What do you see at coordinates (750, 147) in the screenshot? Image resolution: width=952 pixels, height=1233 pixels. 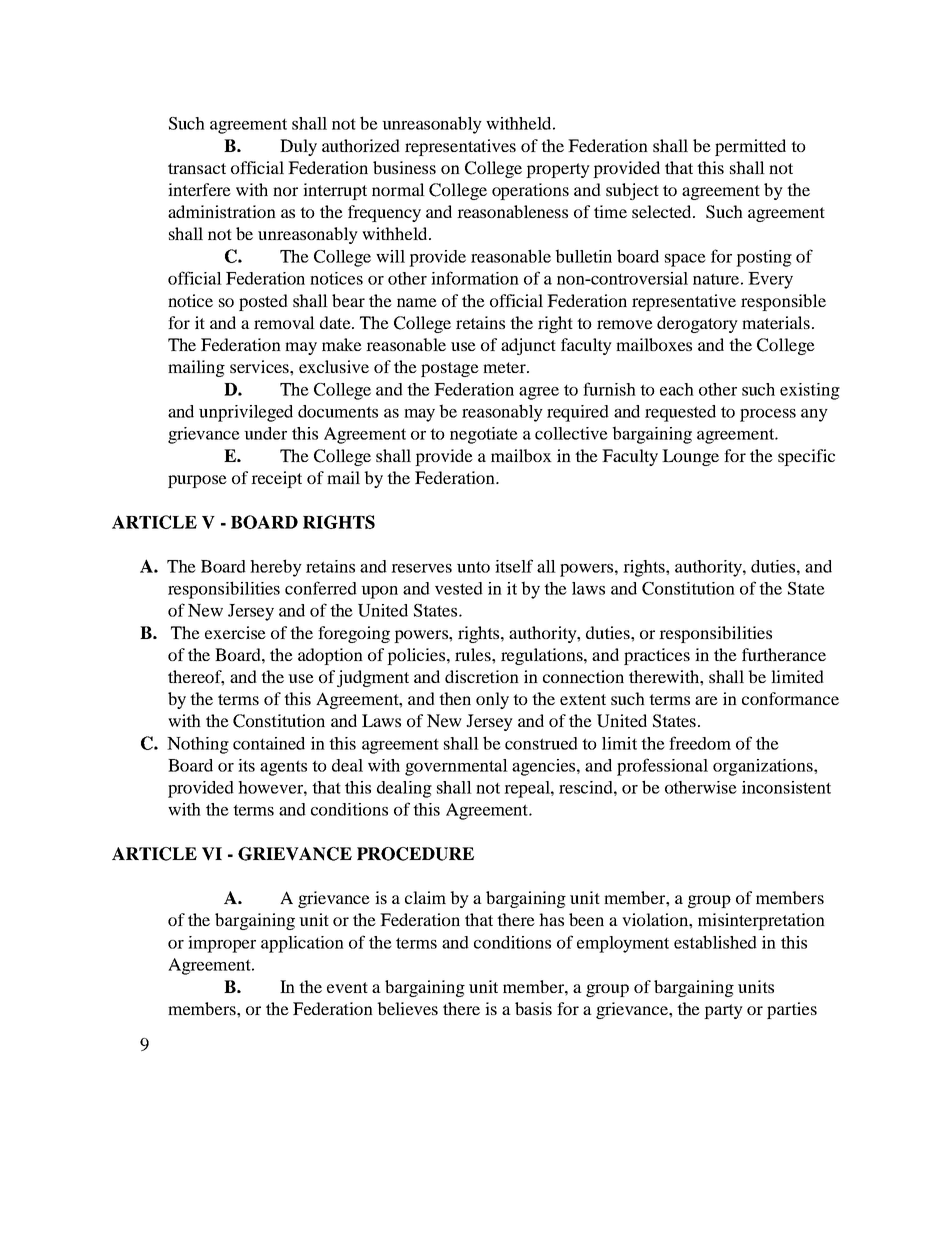 I see `permitted` at bounding box center [750, 147].
